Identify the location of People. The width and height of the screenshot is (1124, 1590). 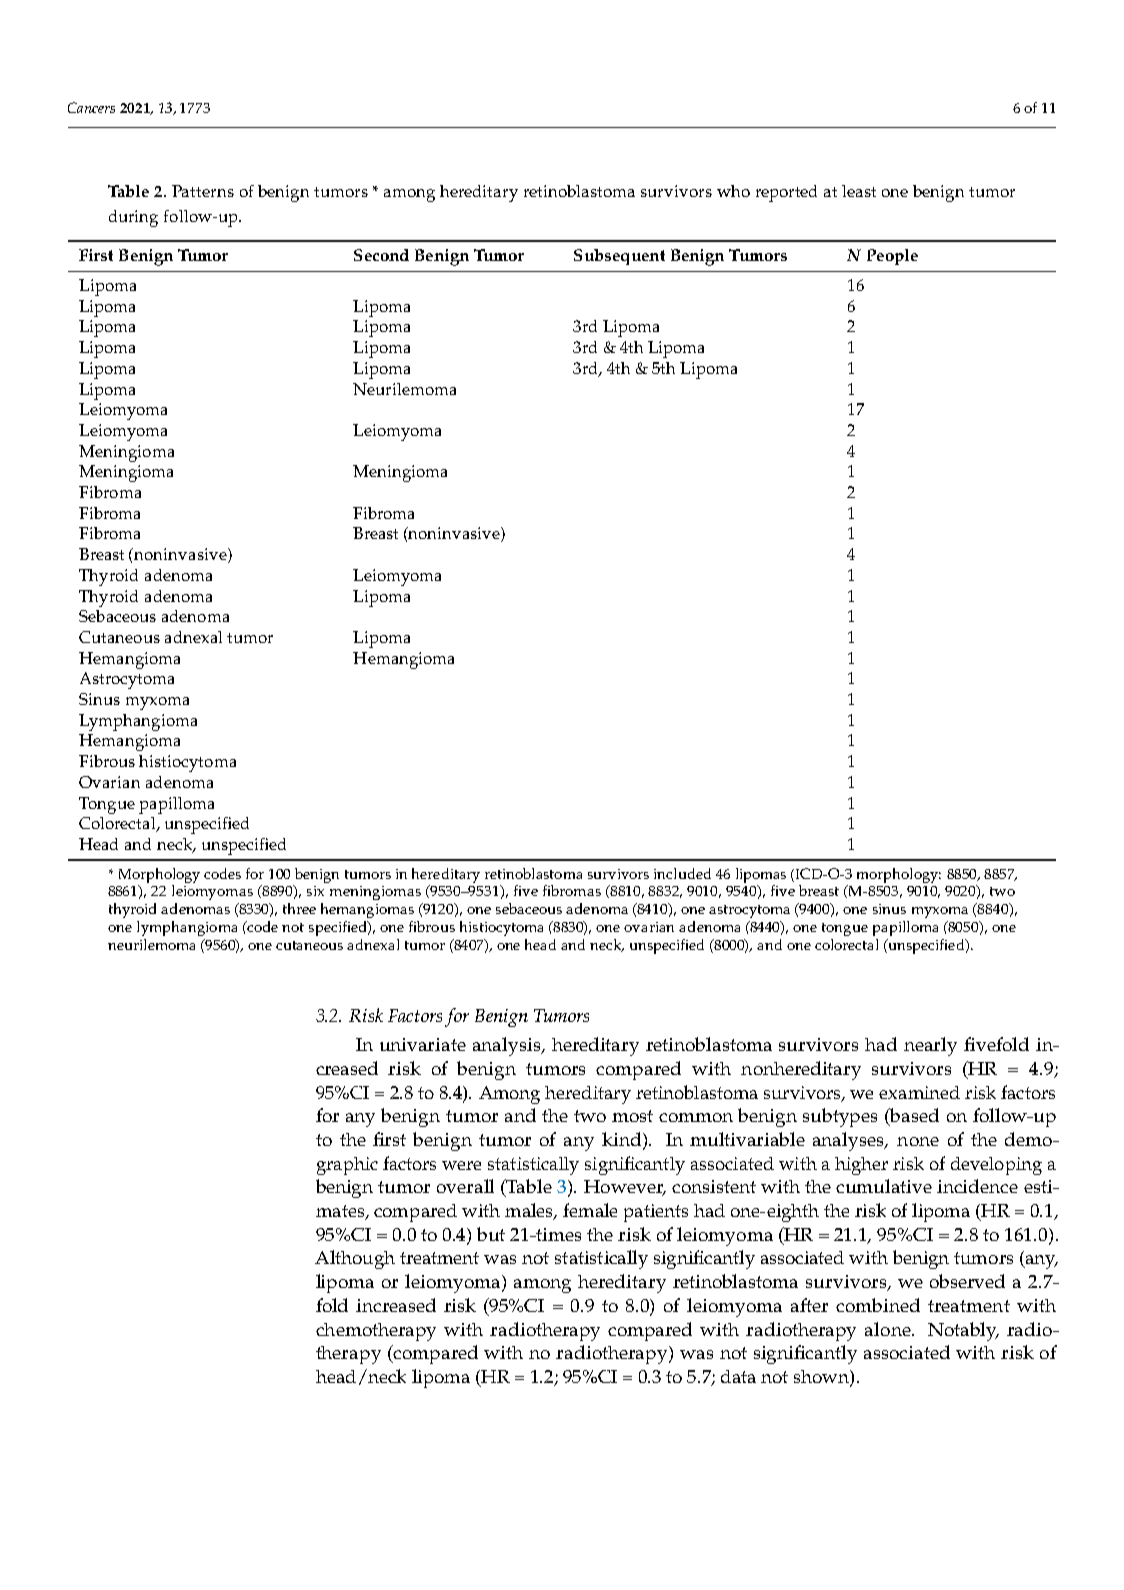
(892, 257).
